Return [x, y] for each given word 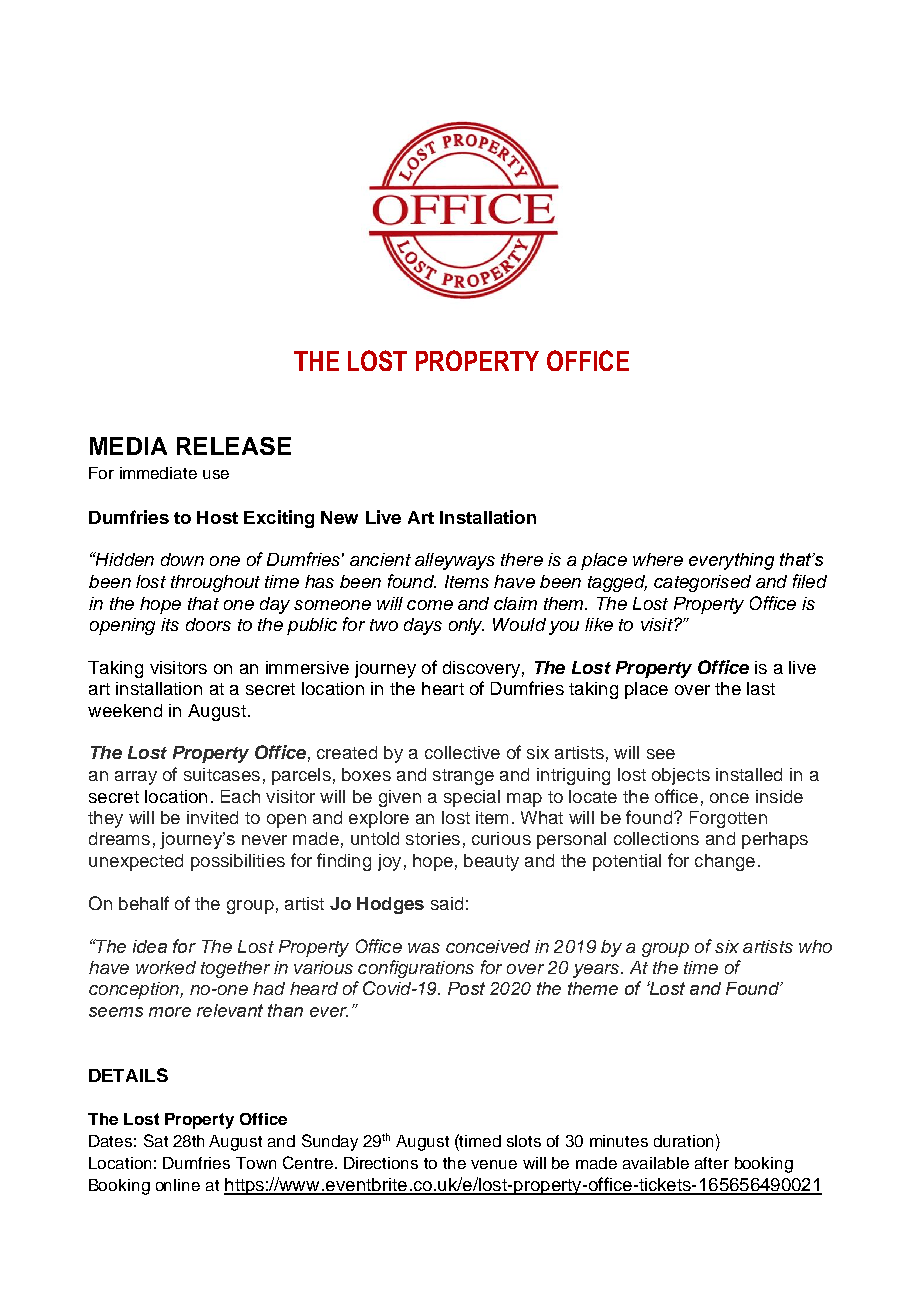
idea [150, 946]
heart [443, 688]
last [761, 688]
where [658, 559]
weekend [125, 710]
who [815, 946]
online [178, 1185]
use [216, 474]
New [339, 517]
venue [494, 1164]
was [424, 948]
